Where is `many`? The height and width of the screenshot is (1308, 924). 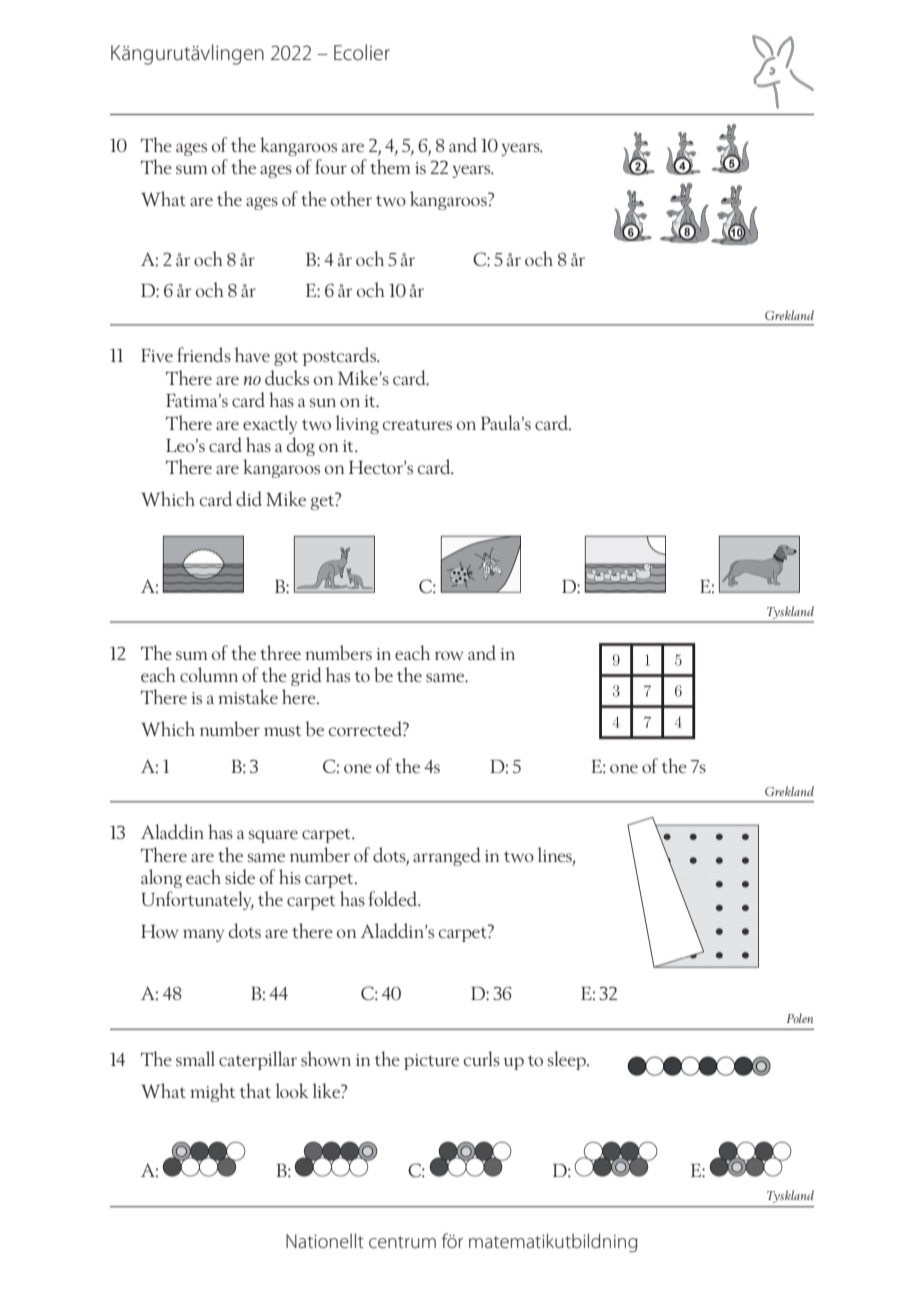 many is located at coordinates (203, 935).
